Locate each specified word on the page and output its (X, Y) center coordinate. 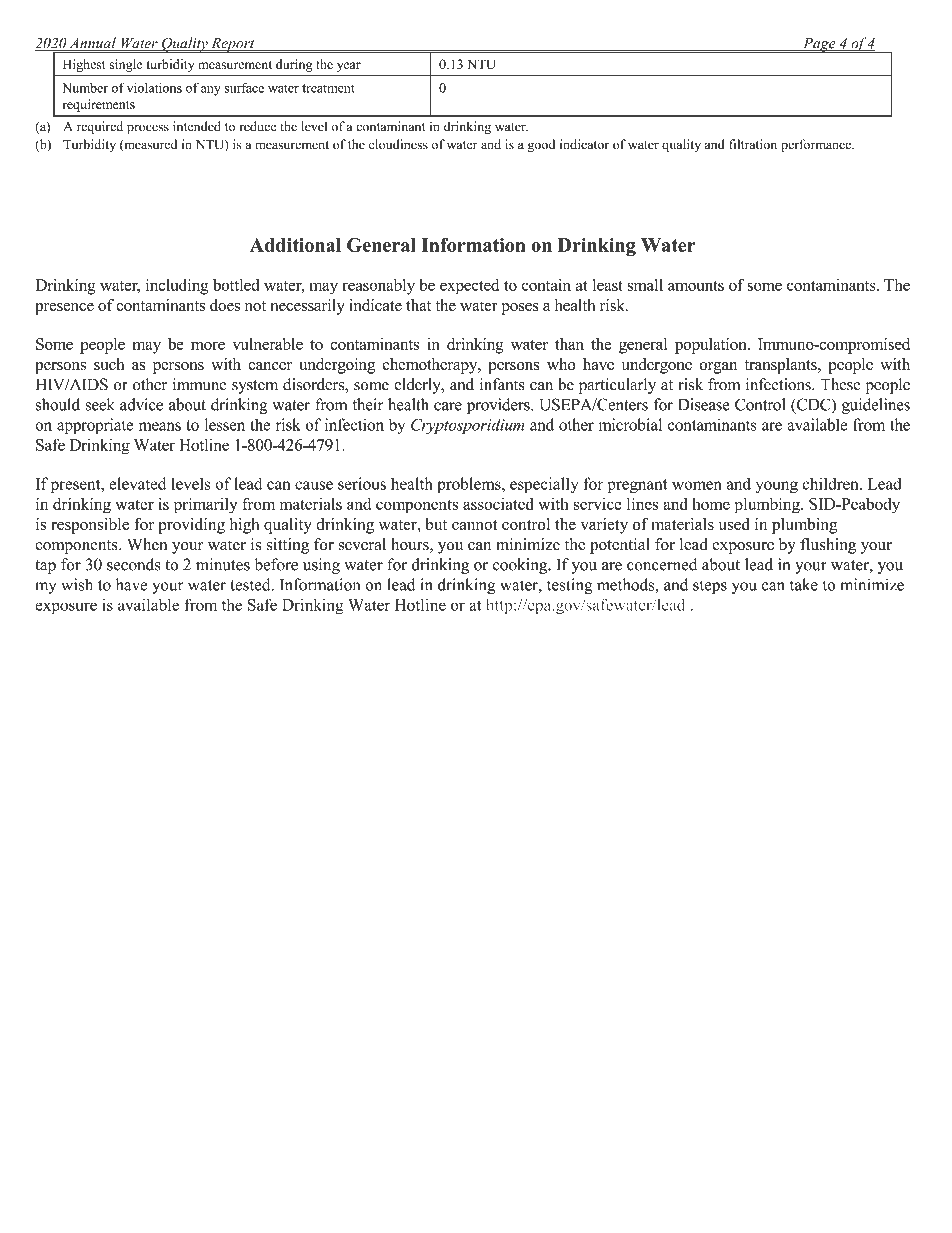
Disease (704, 404)
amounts (696, 286)
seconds (134, 564)
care (448, 406)
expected (469, 287)
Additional (295, 245)
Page (819, 45)
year (349, 67)
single (126, 65)
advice (141, 404)
